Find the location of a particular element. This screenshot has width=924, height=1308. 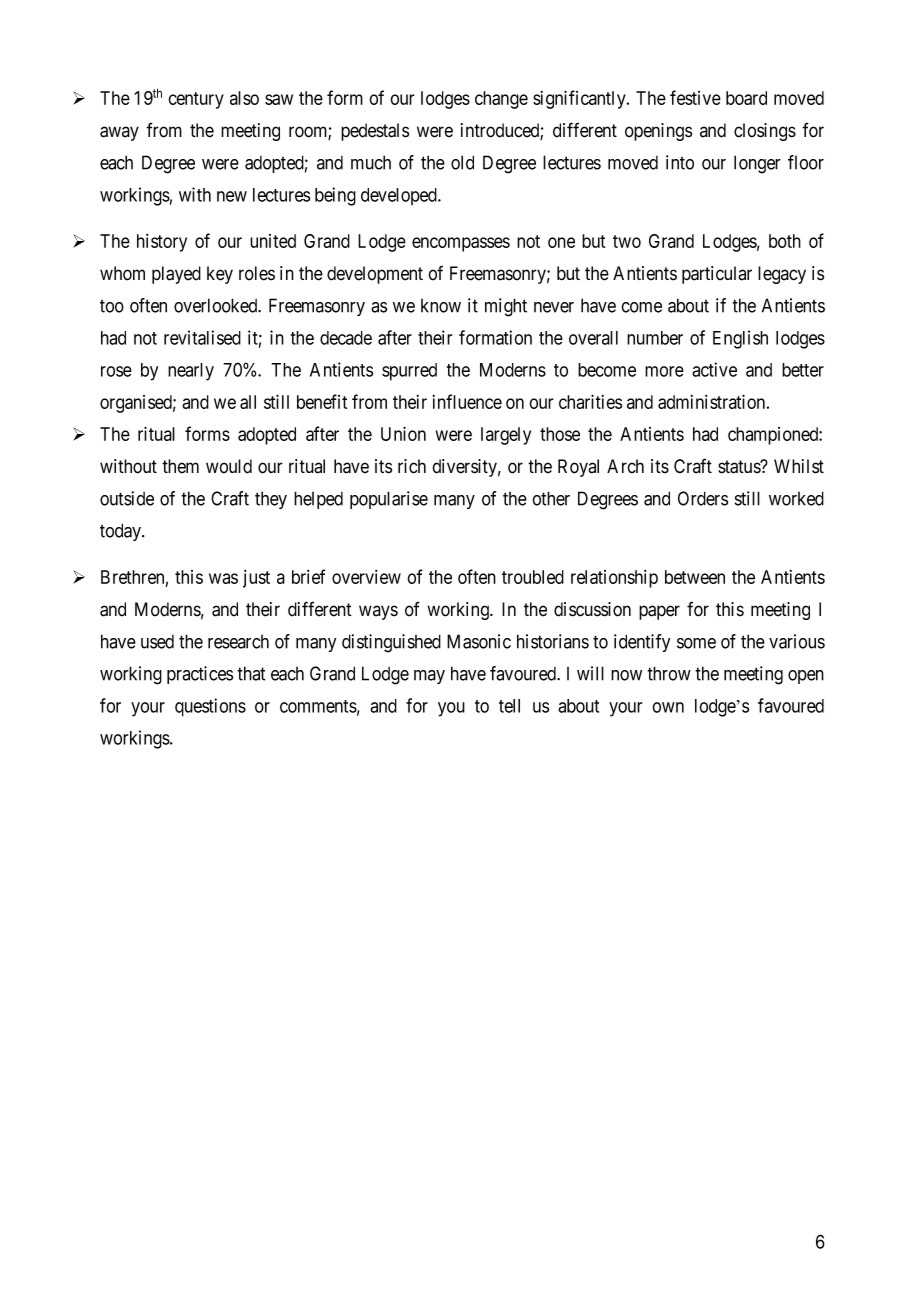

troubled is located at coordinates (533, 577).
